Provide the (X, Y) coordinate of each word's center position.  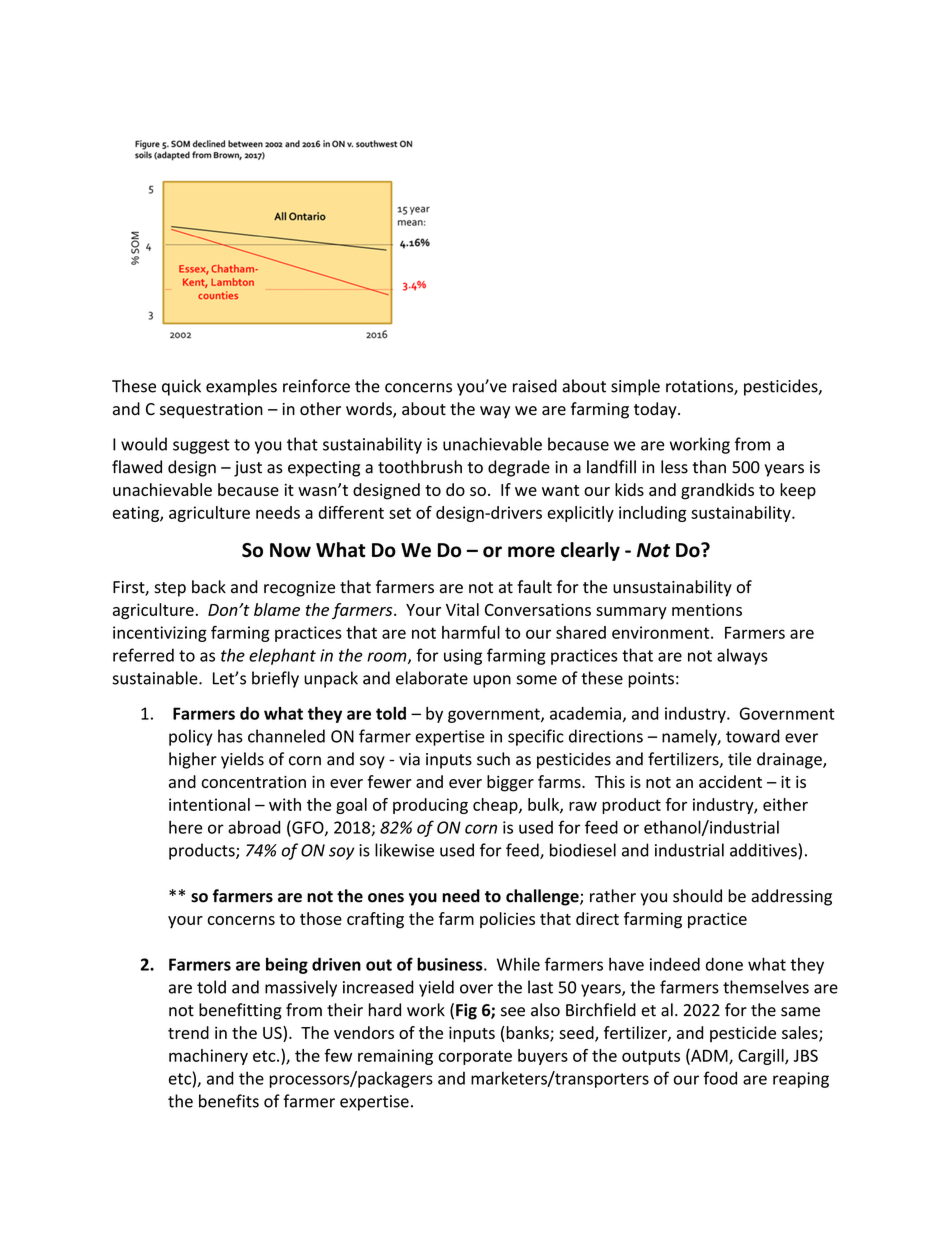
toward (753, 736)
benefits (229, 1101)
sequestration (211, 411)
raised (535, 386)
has (230, 736)
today (656, 410)
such (493, 759)
